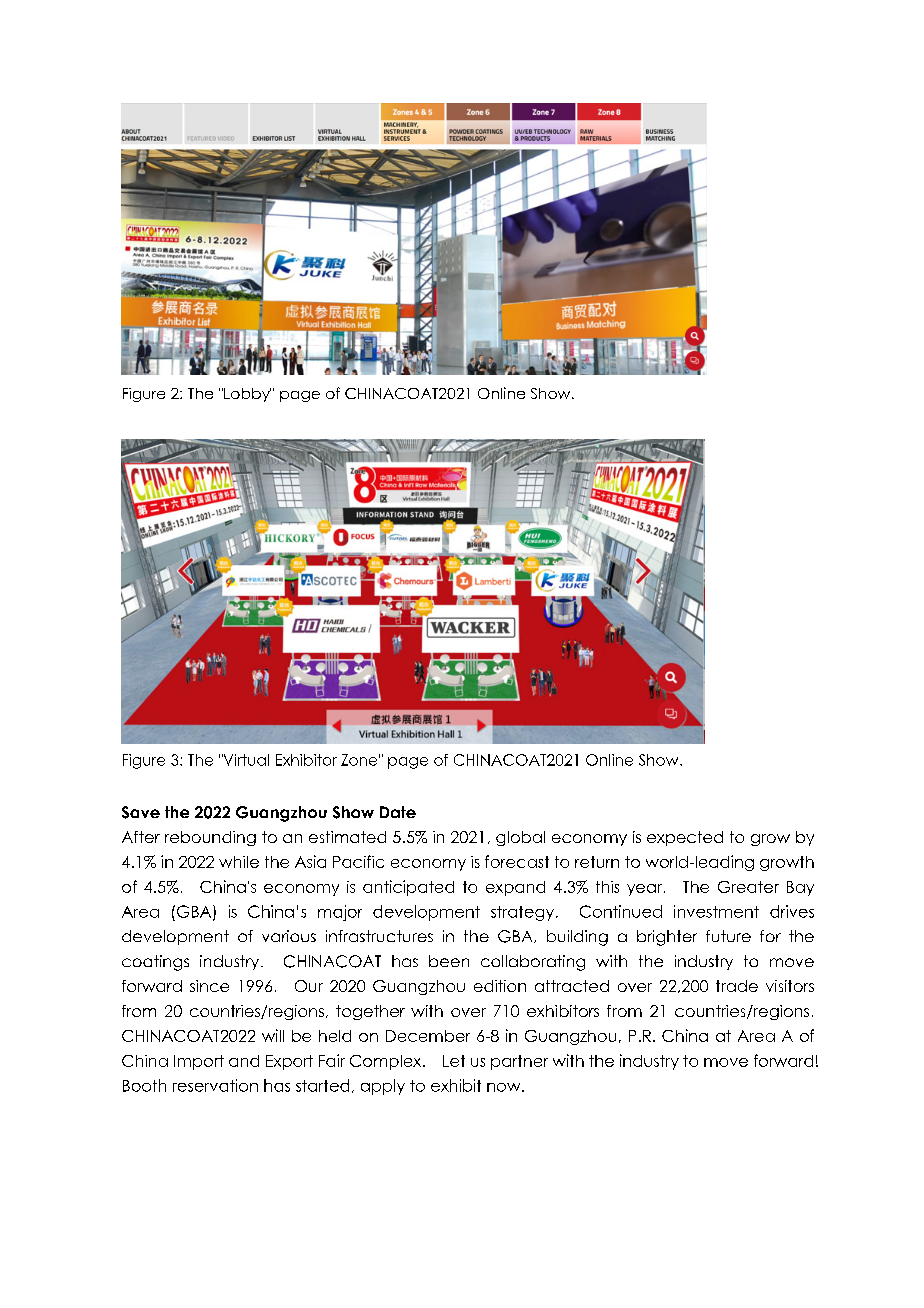  I want to click on edition, so click(500, 986).
